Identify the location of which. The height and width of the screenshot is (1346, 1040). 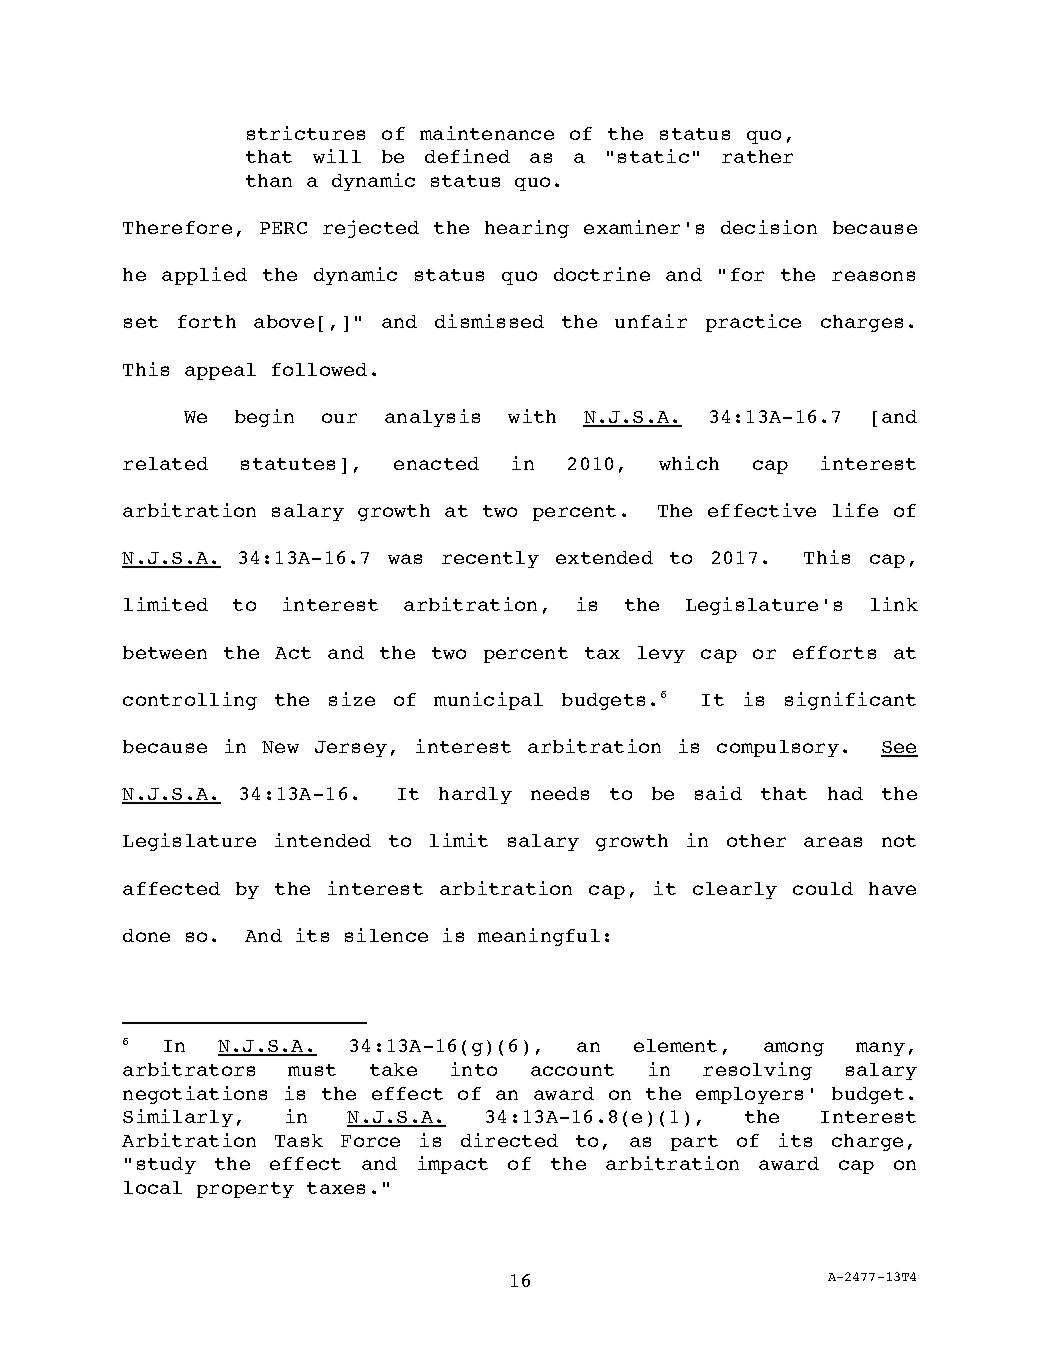
(689, 463).
